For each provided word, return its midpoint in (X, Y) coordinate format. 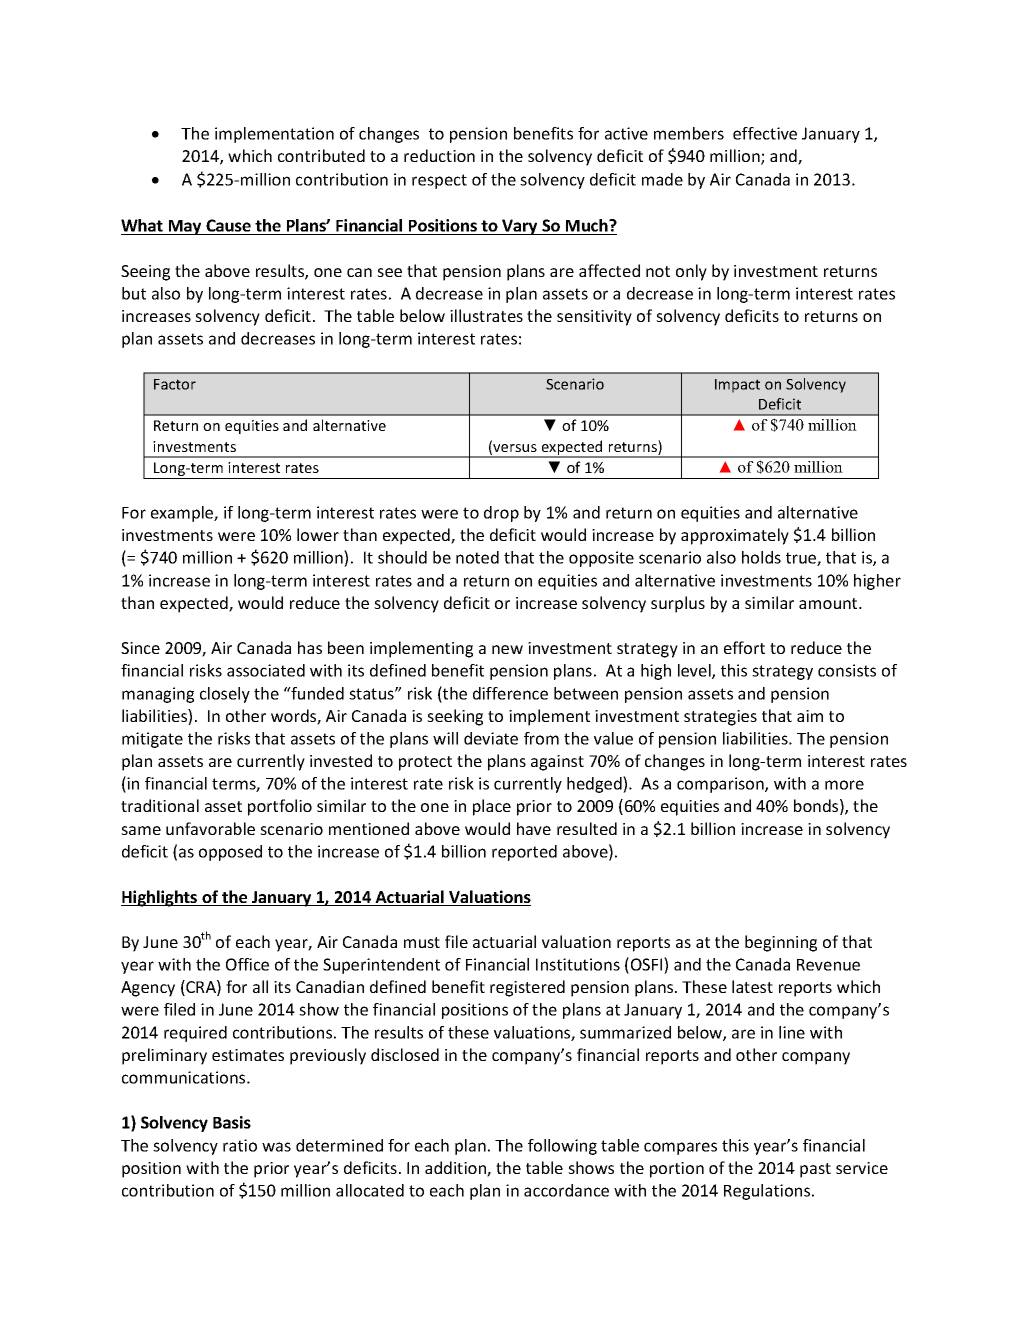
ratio (240, 1145)
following (562, 1147)
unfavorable (210, 828)
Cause (228, 227)
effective (765, 133)
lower (318, 534)
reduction (439, 155)
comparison (721, 785)
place (492, 807)
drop (501, 514)
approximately (735, 536)
